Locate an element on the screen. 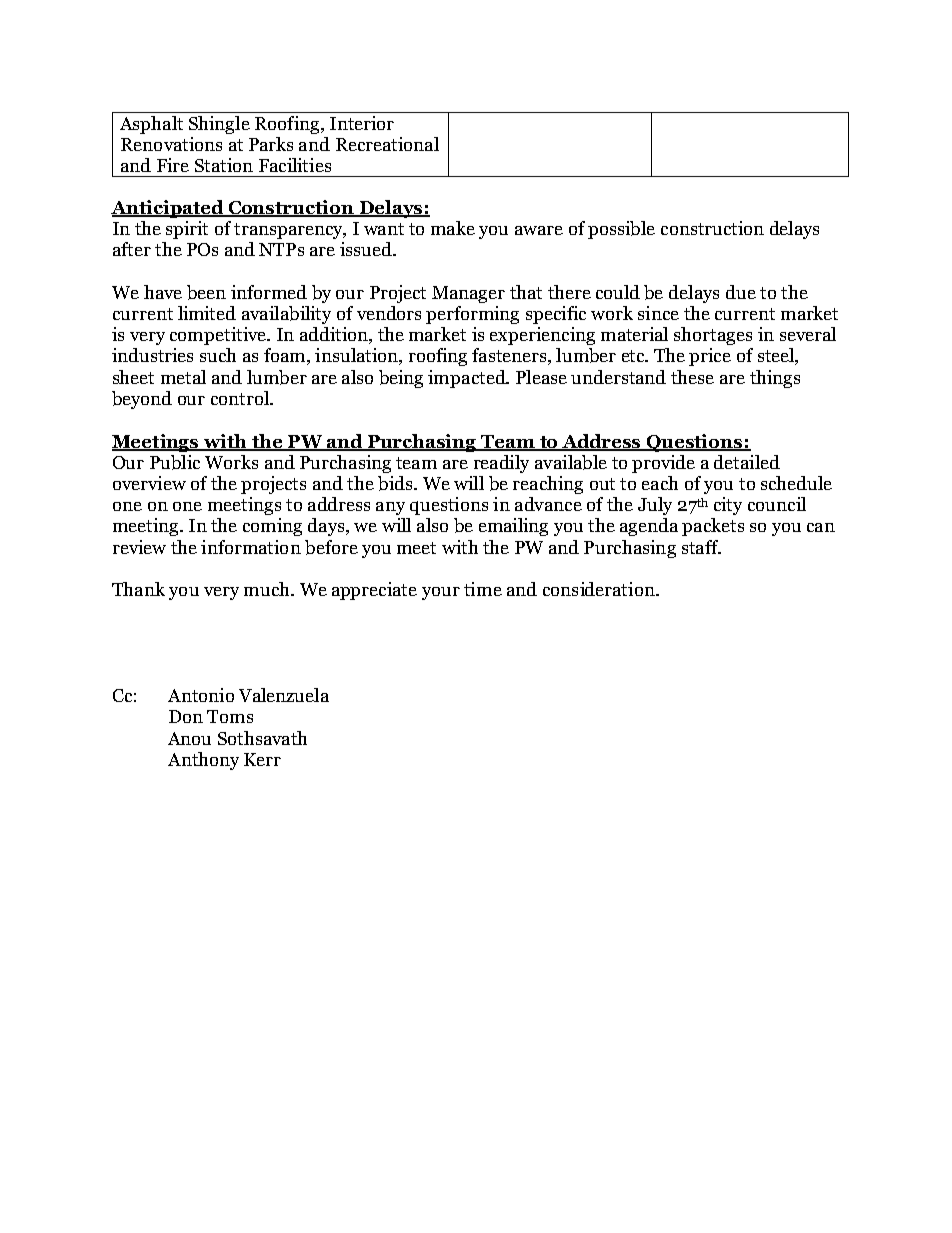 This screenshot has width=952, height=1233. Anthony is located at coordinates (203, 761).
